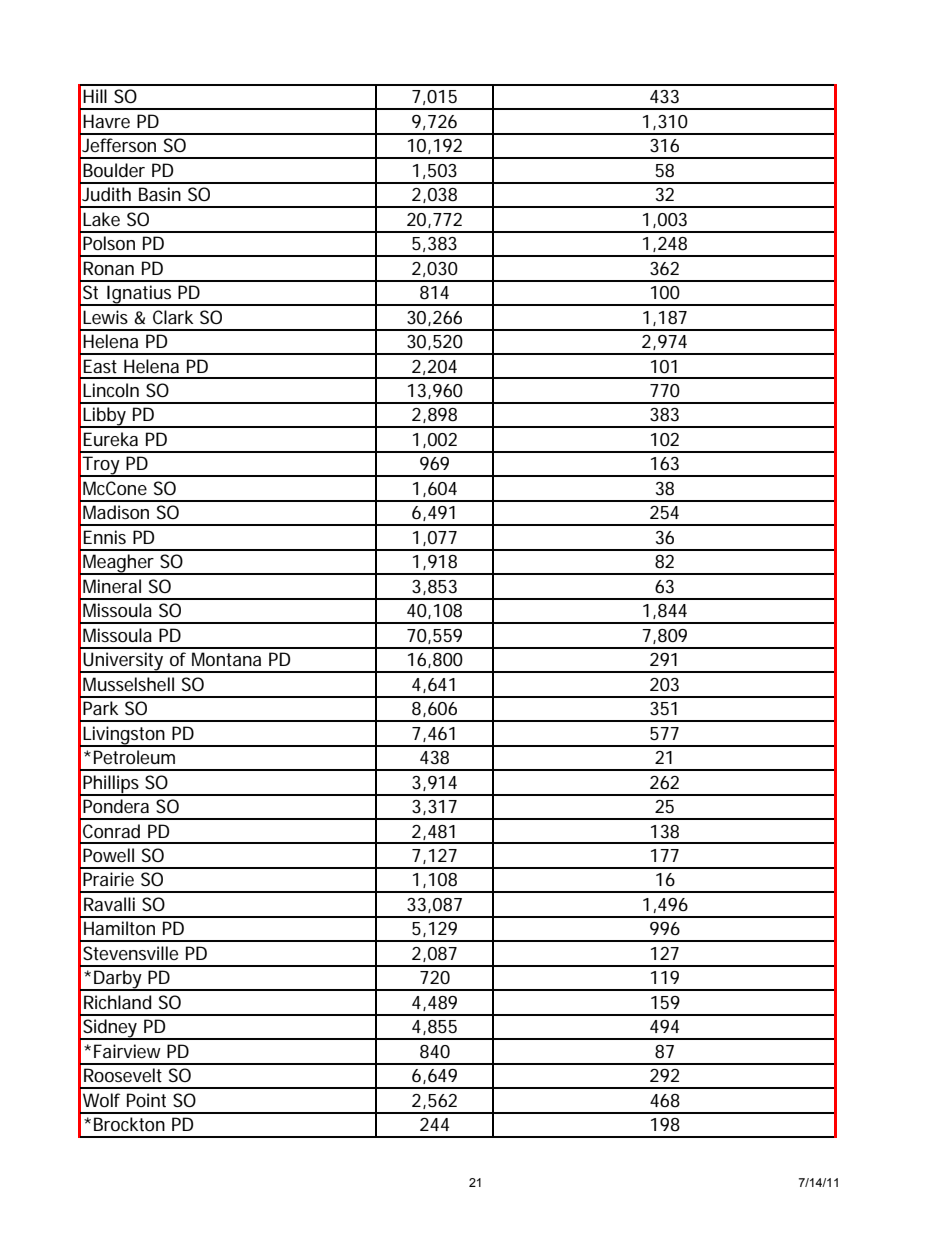 This document has height=1233, width=952. Describe the element at coordinates (173, 317) in the document. I see `Clark` at that location.
